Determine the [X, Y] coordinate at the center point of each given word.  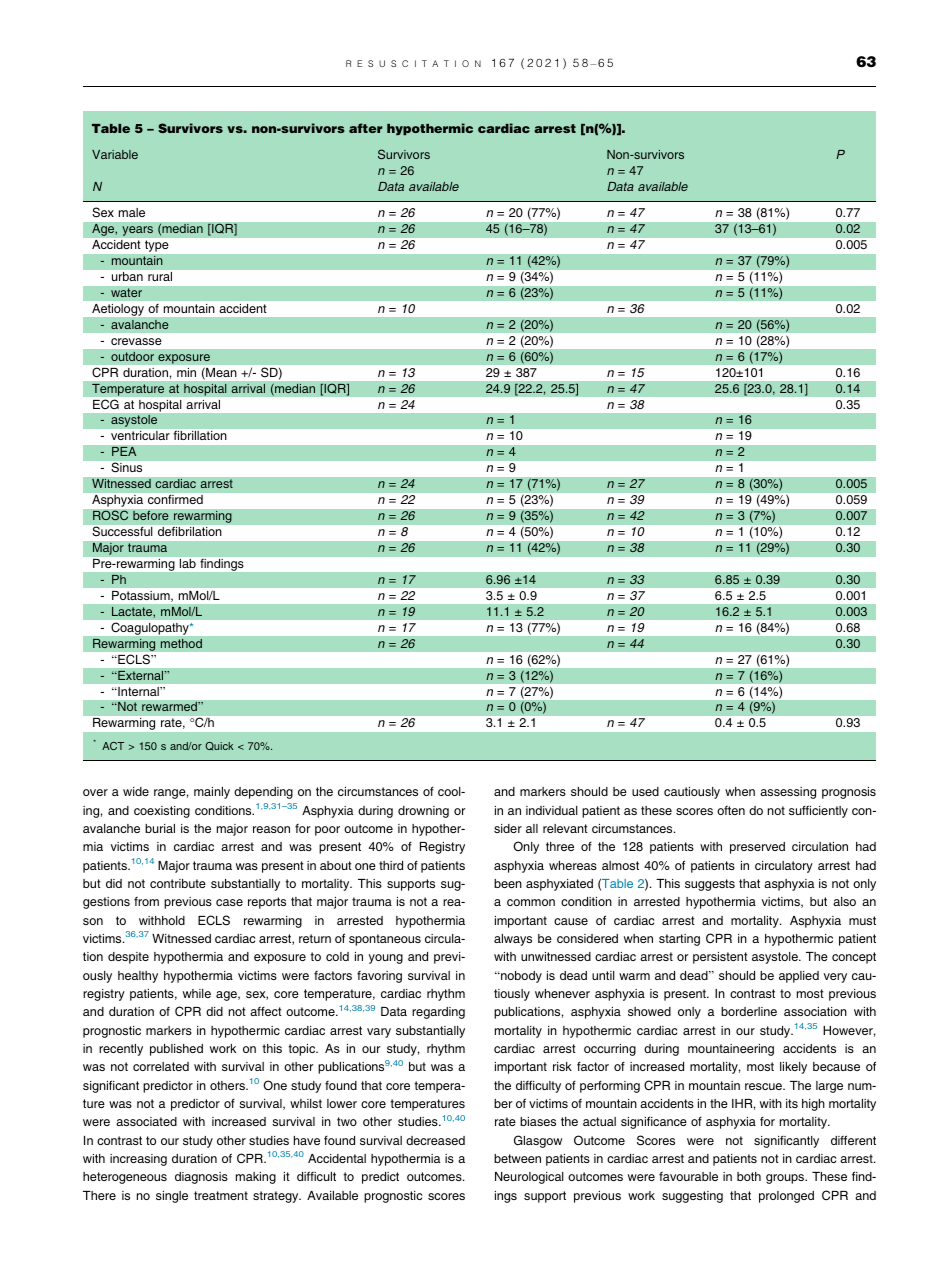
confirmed [175, 499]
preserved [757, 848]
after [366, 128]
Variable [115, 154]
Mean [220, 374]
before [151, 515]
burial [160, 828]
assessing [788, 793]
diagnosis [201, 1178]
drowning [423, 812]
